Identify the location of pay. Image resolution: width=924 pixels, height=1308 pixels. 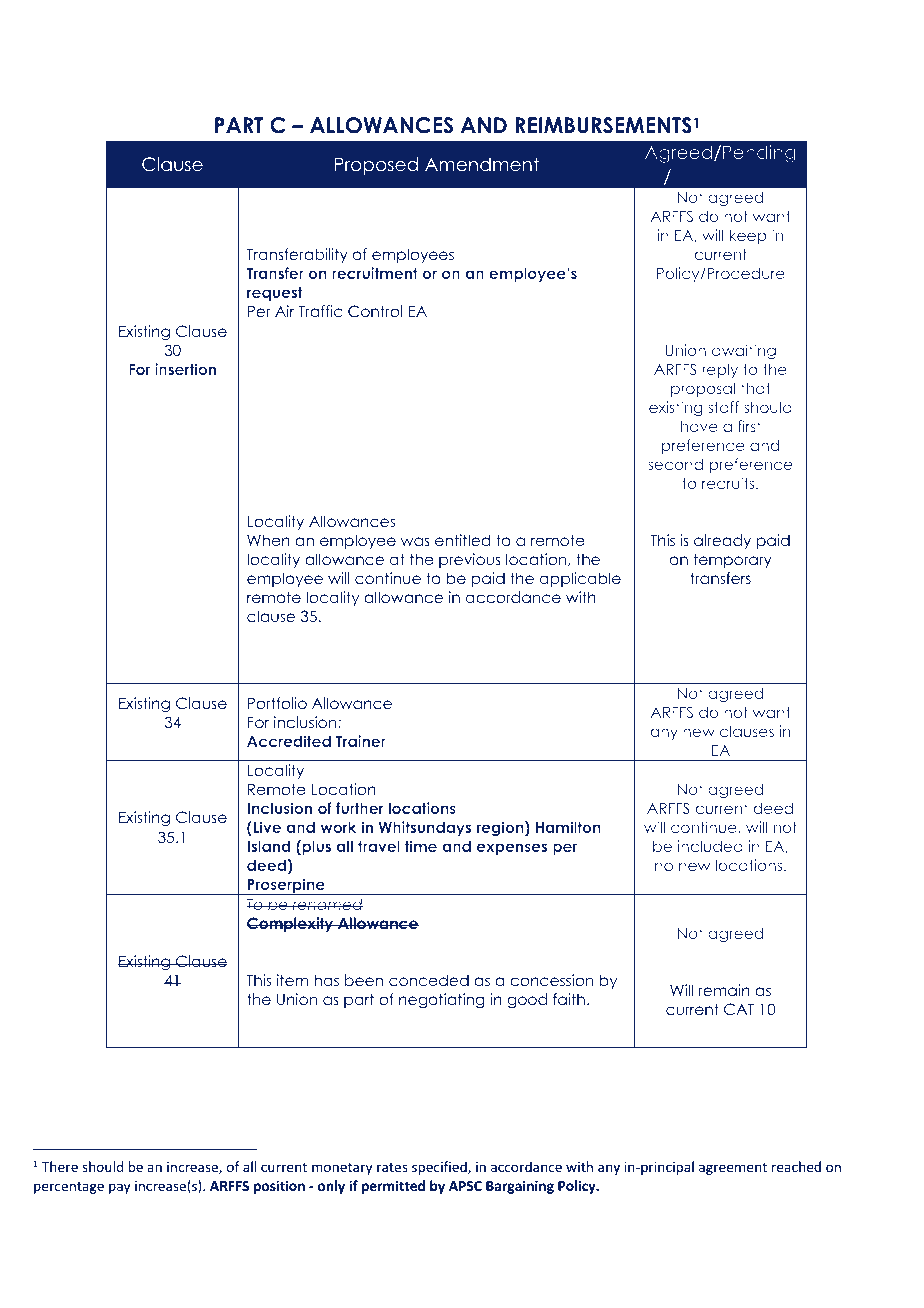
(119, 1188).
